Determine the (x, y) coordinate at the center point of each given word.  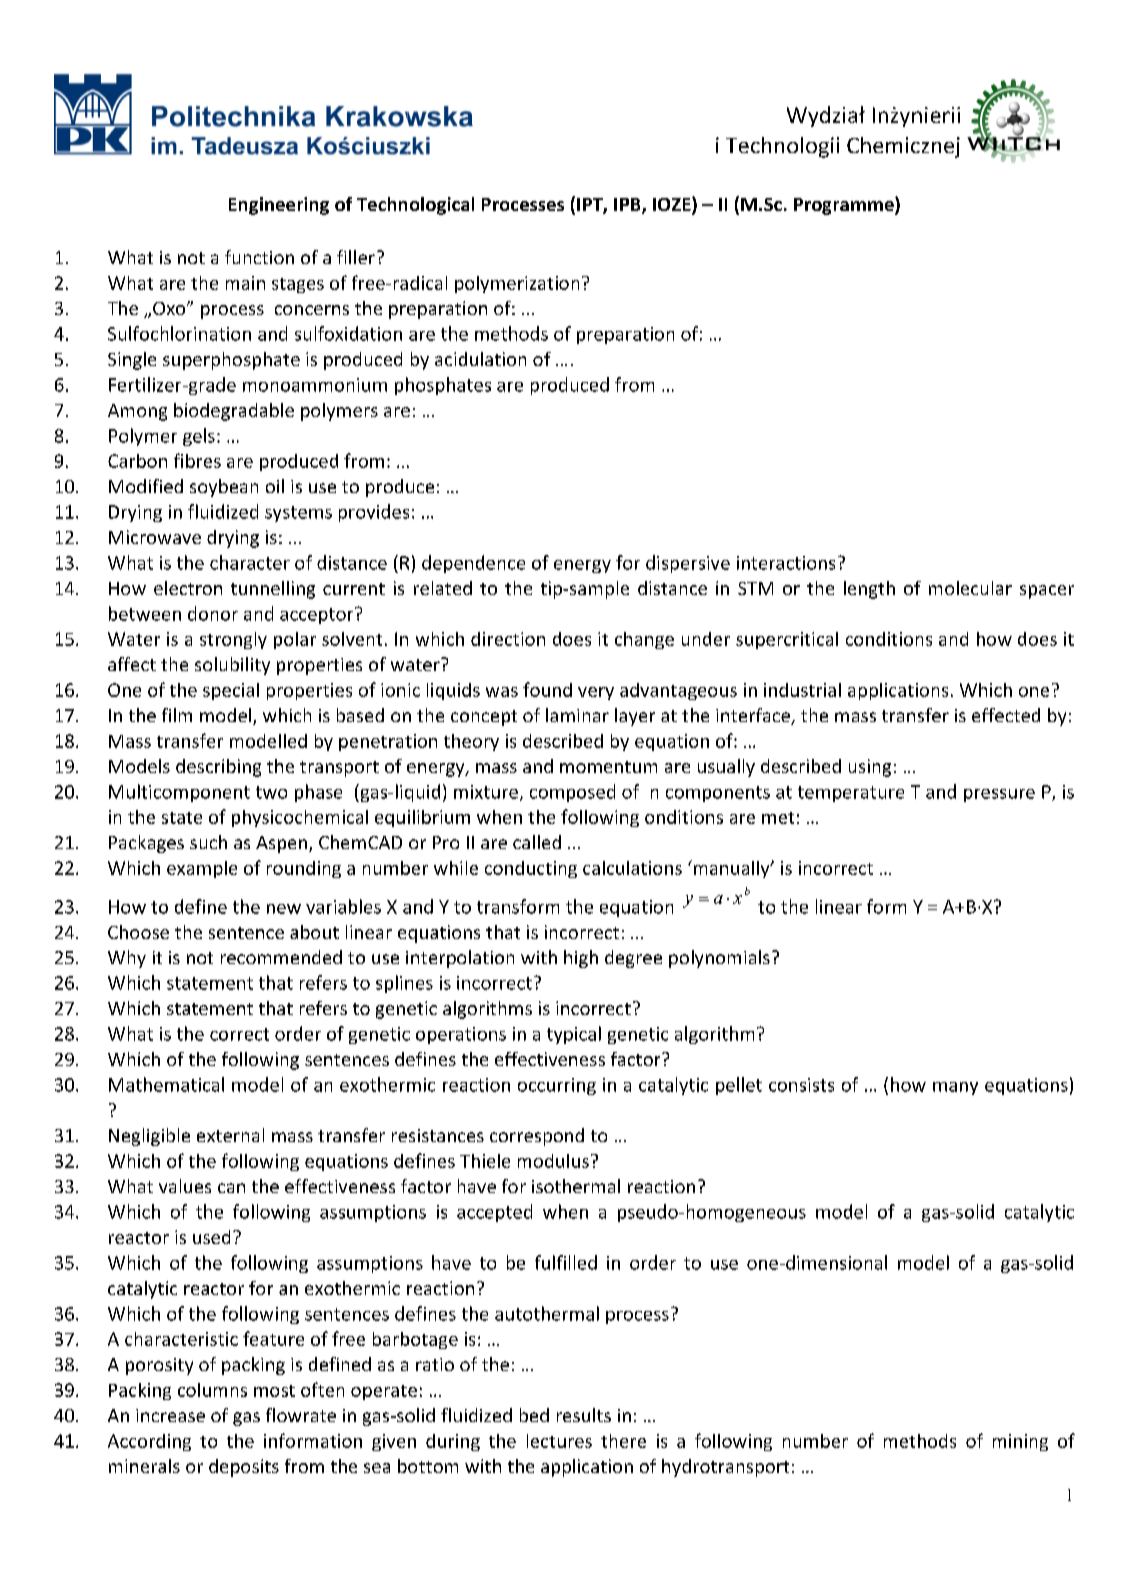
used (211, 1237)
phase (318, 793)
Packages (146, 844)
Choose (138, 932)
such (208, 842)
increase (170, 1415)
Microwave (155, 537)
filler (356, 257)
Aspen (281, 844)
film (177, 715)
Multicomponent (179, 793)
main (245, 283)
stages (298, 285)
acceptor (318, 615)
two (271, 792)
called (537, 842)
